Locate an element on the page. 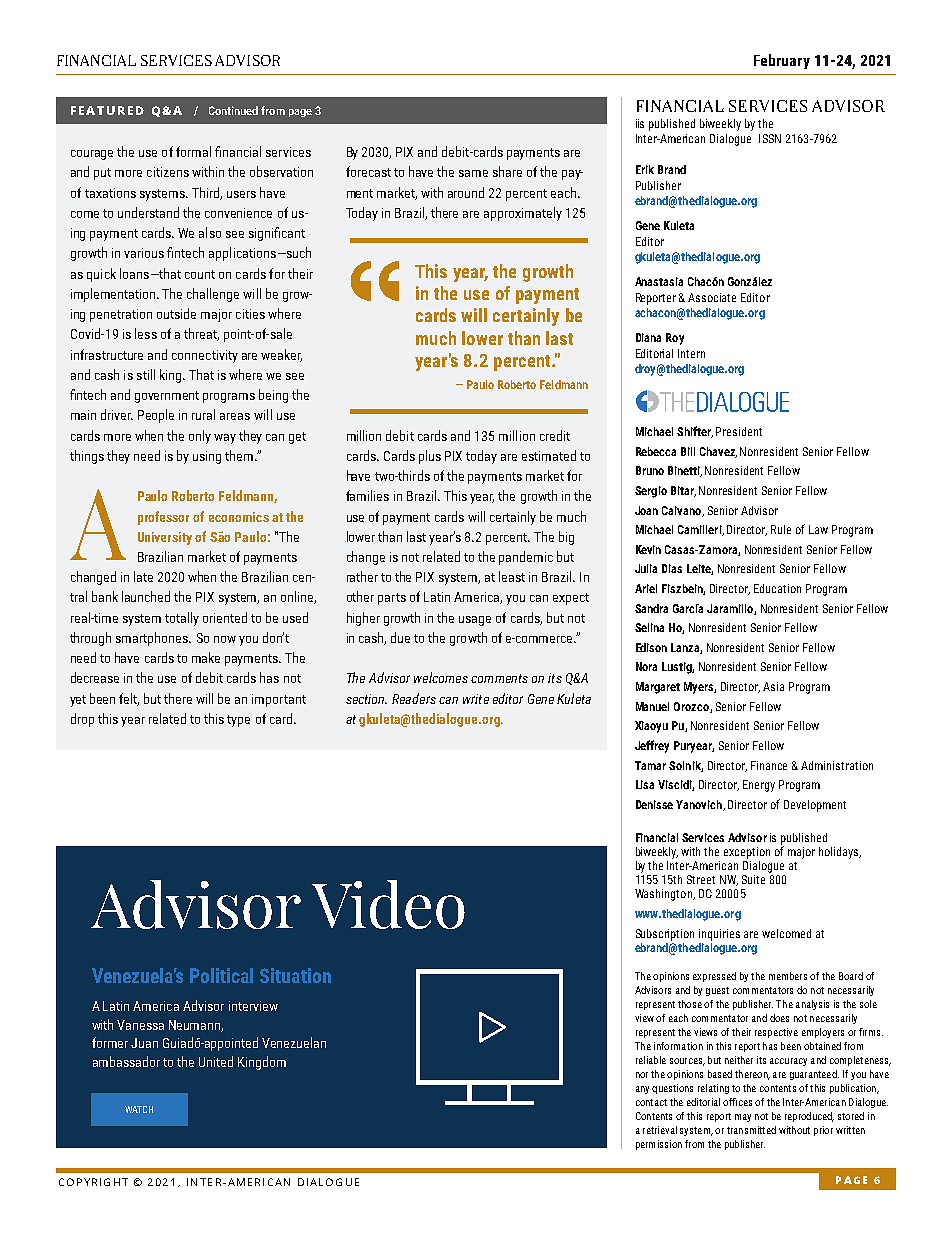 This image has height=1233, width=952. only is located at coordinates (200, 437).
